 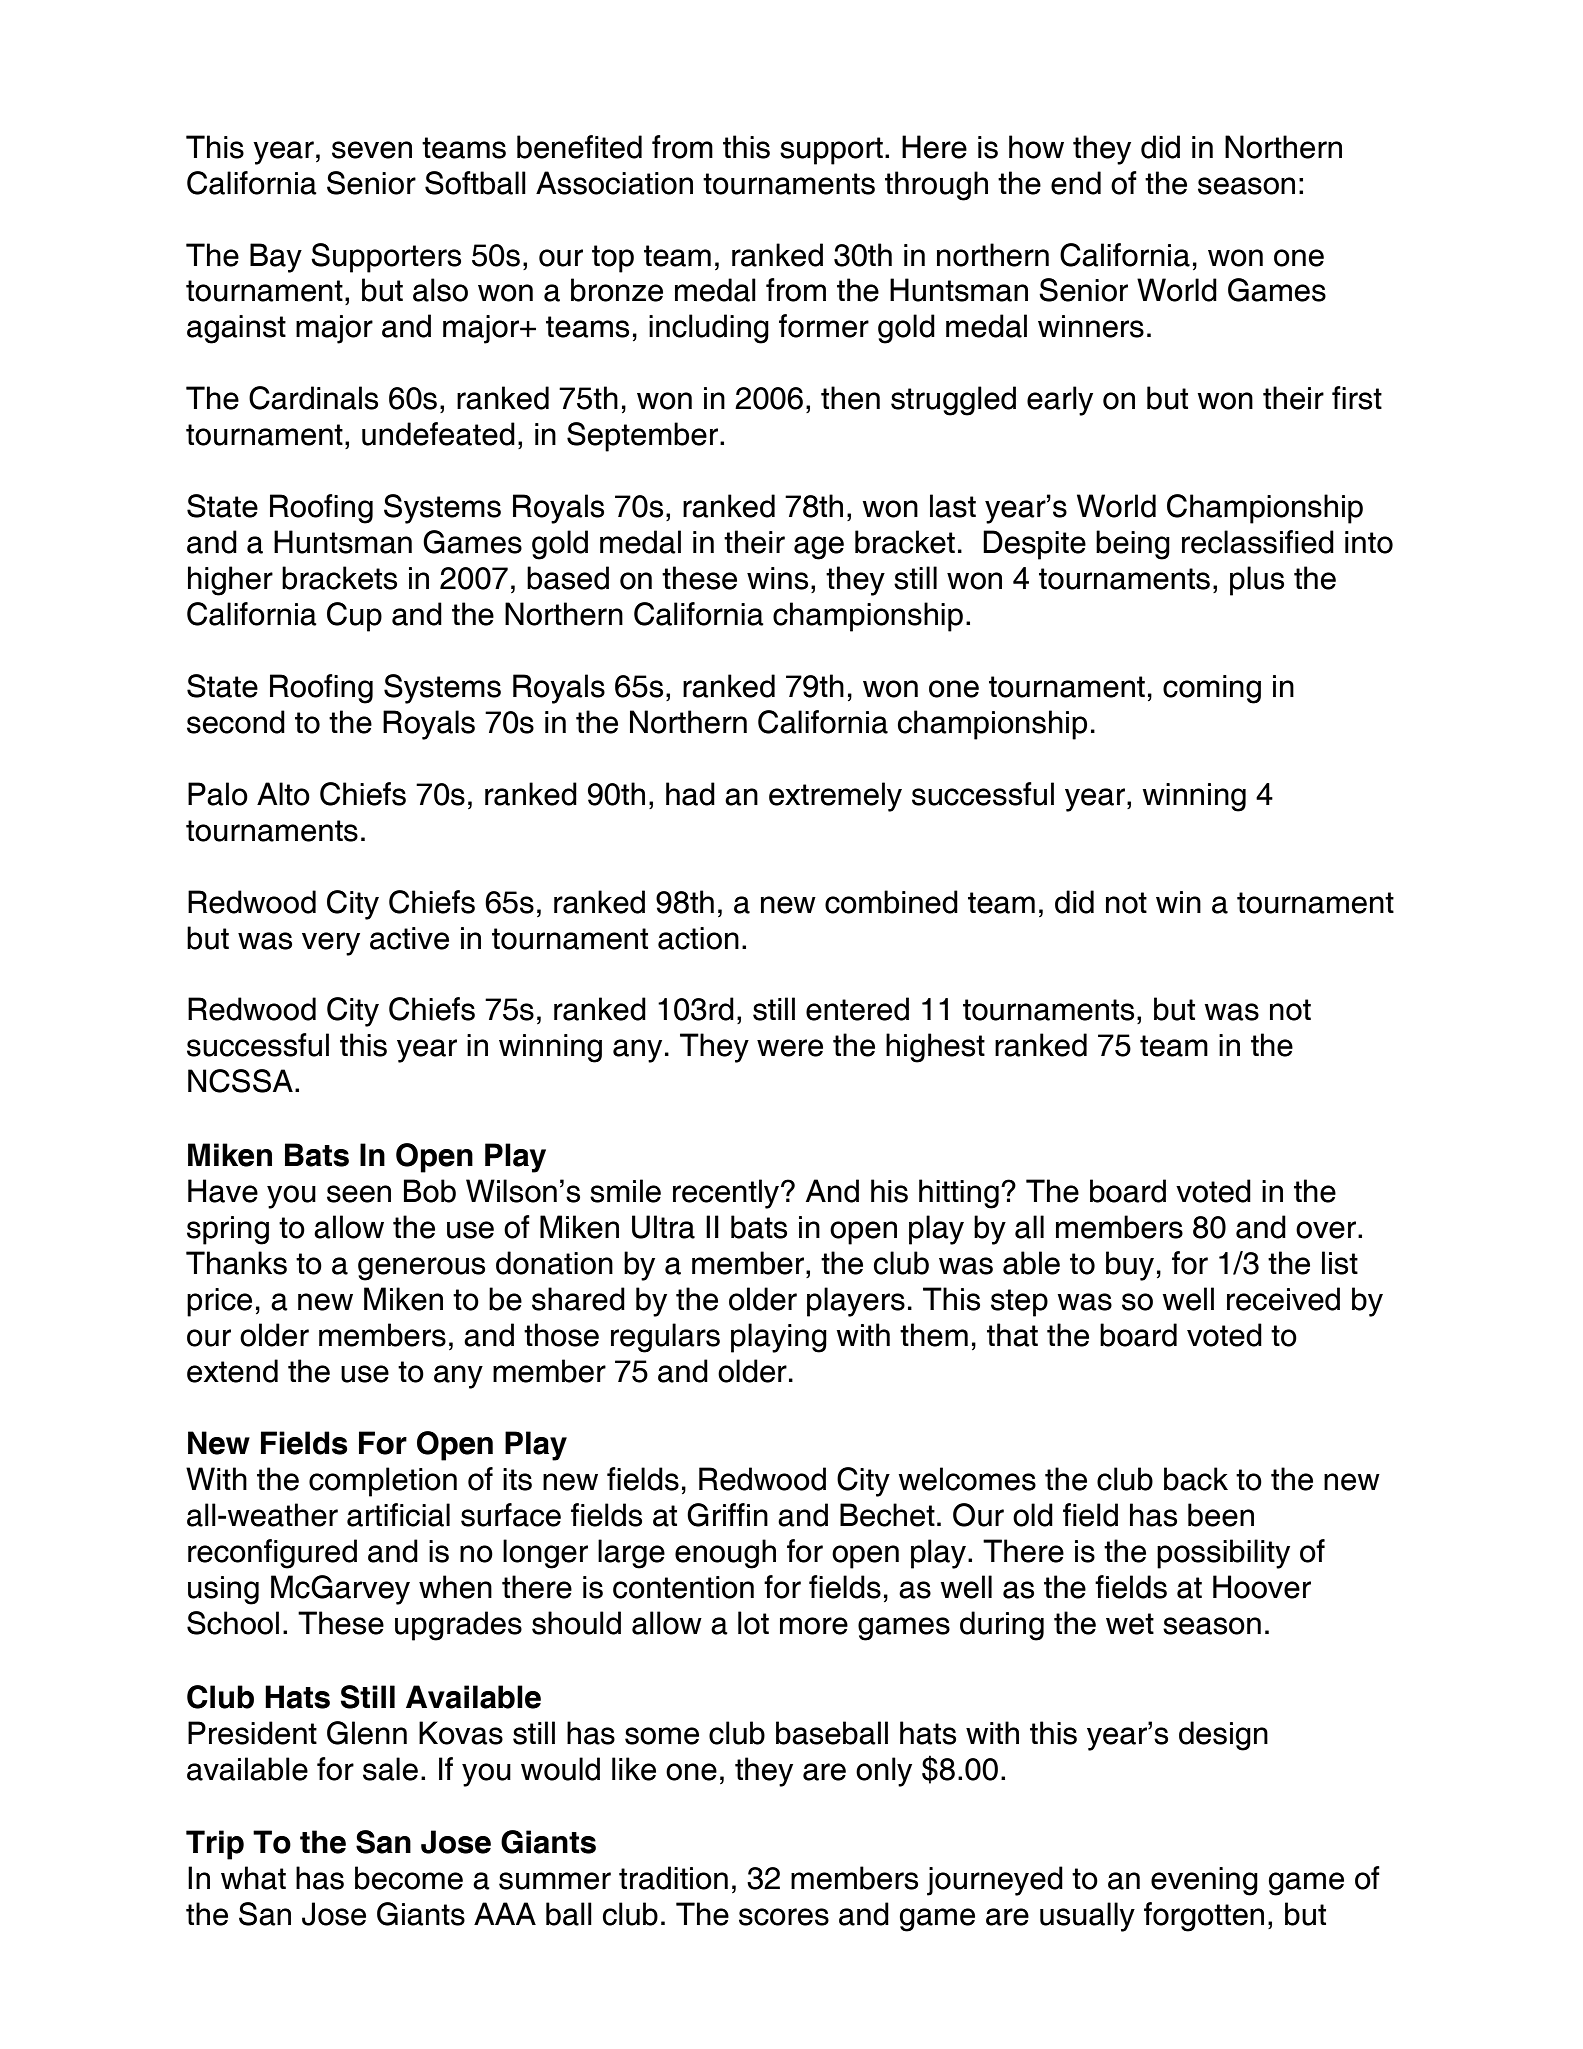 I want to click on received, so click(x=1283, y=1299).
